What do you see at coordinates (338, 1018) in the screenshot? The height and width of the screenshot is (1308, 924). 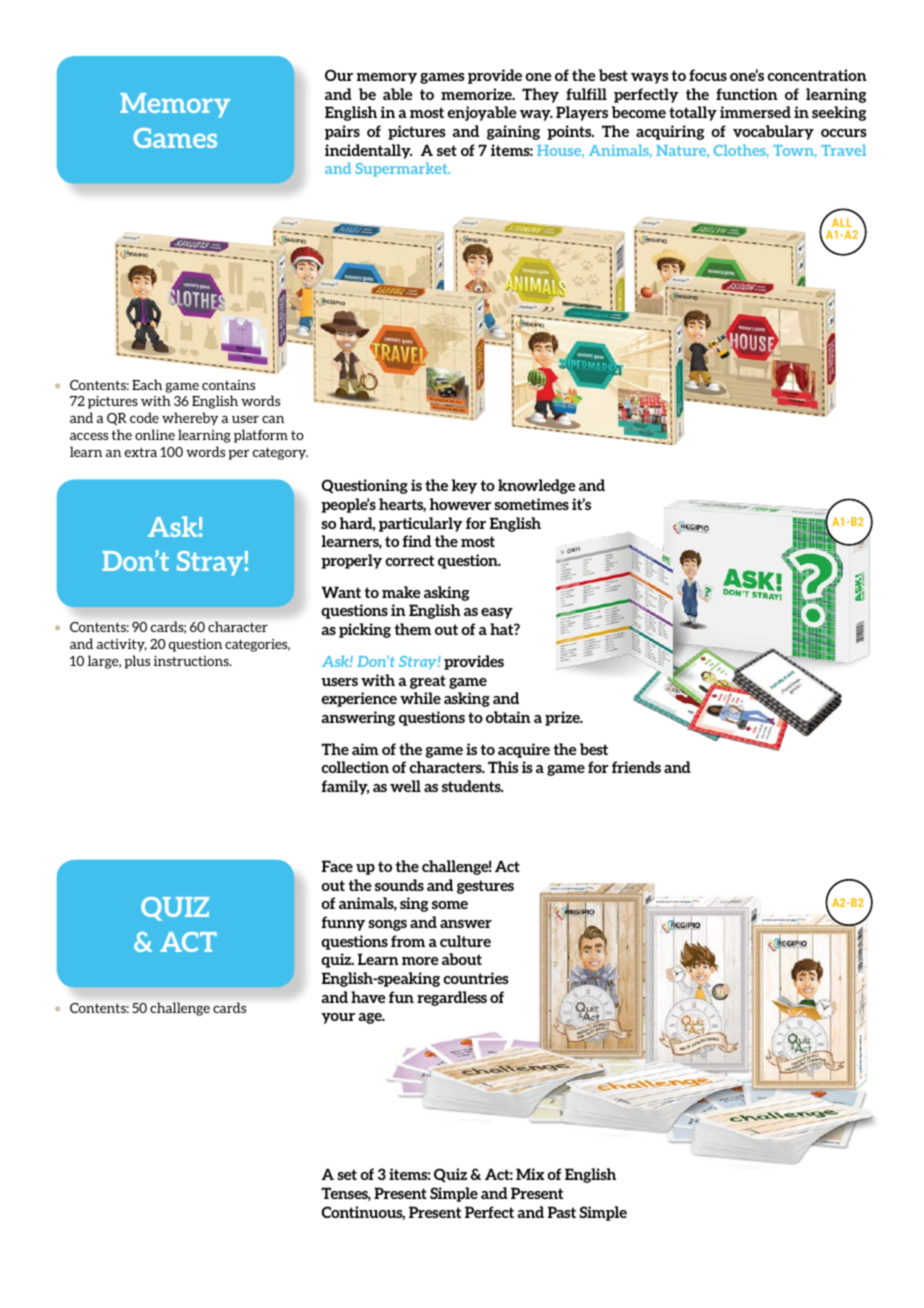 I see `your` at bounding box center [338, 1018].
